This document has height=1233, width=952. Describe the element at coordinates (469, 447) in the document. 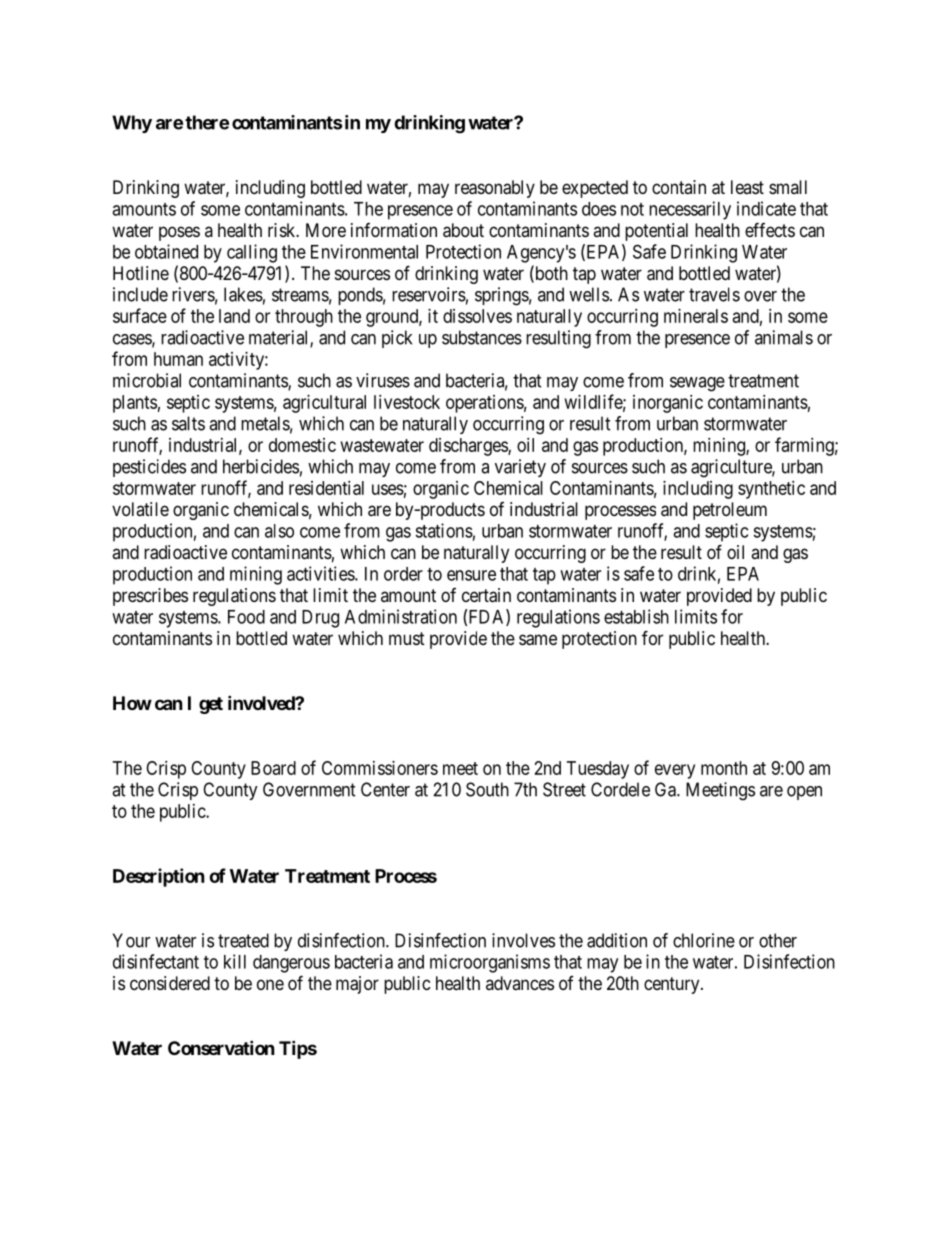

I see `discharges` at that location.
